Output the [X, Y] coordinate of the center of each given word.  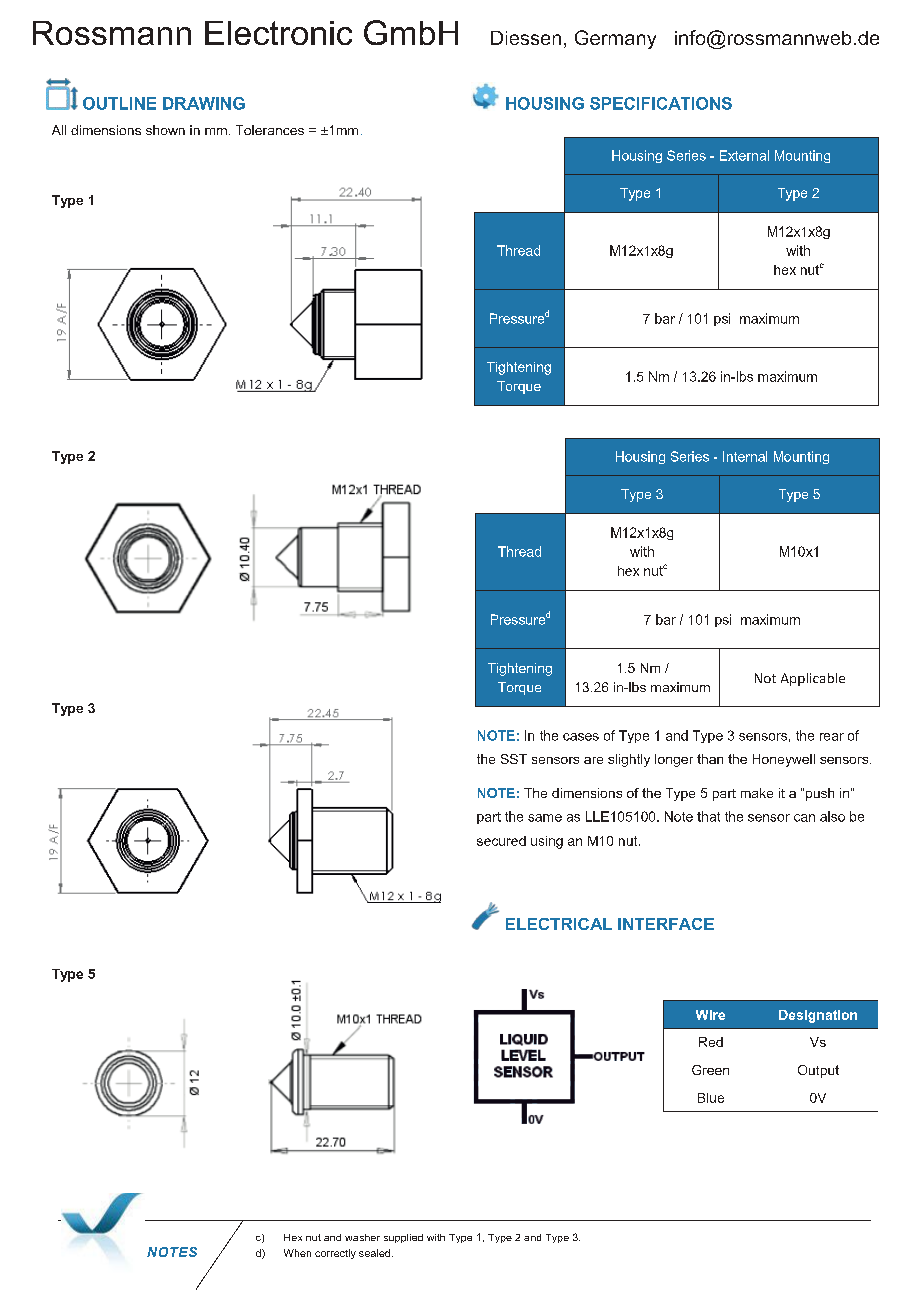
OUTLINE [119, 103]
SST [514, 759]
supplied [403, 1238]
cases [581, 737]
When [297, 1253]
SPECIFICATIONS [661, 103]
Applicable [813, 679]
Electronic [278, 33]
